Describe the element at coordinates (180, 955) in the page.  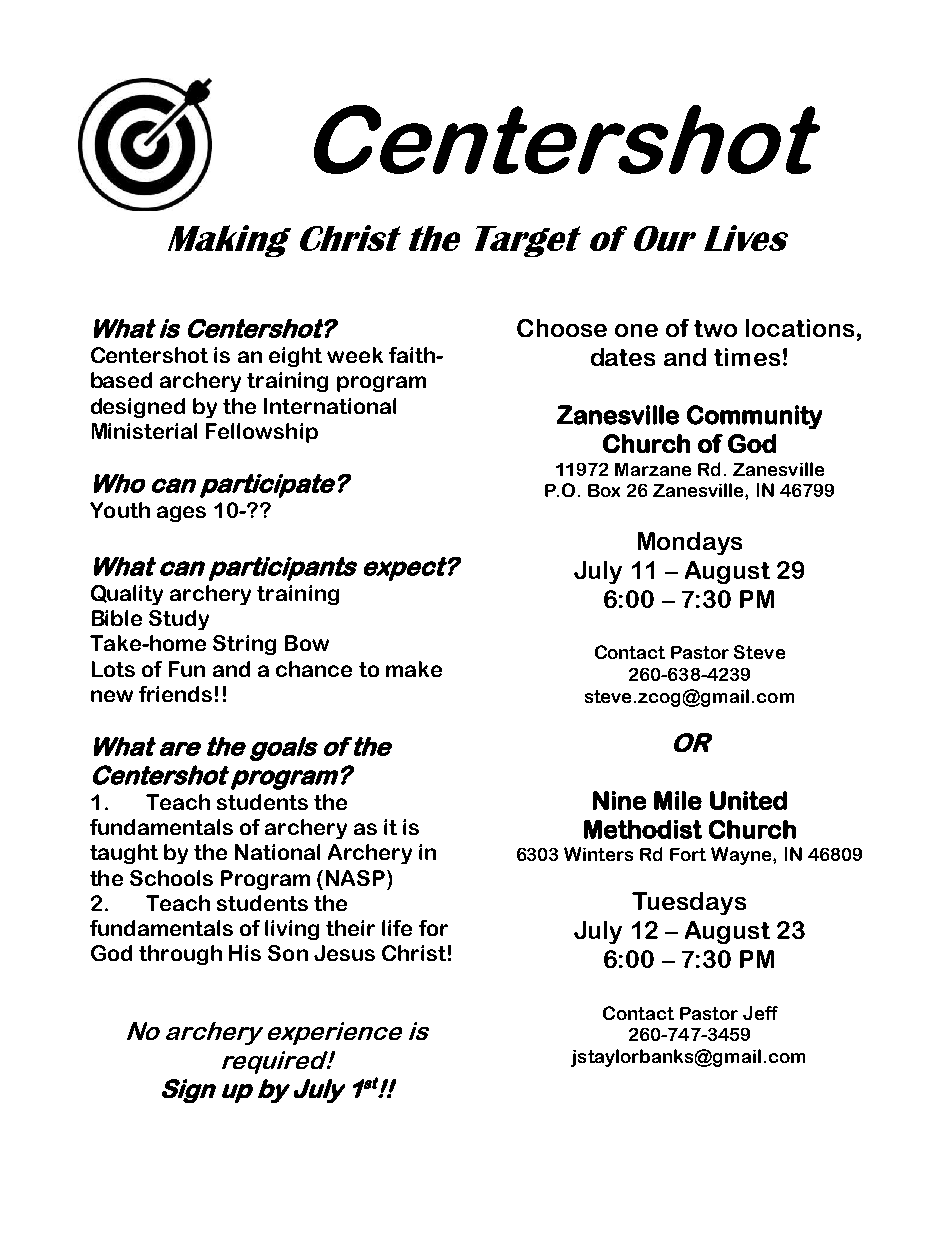
I see `through` at that location.
